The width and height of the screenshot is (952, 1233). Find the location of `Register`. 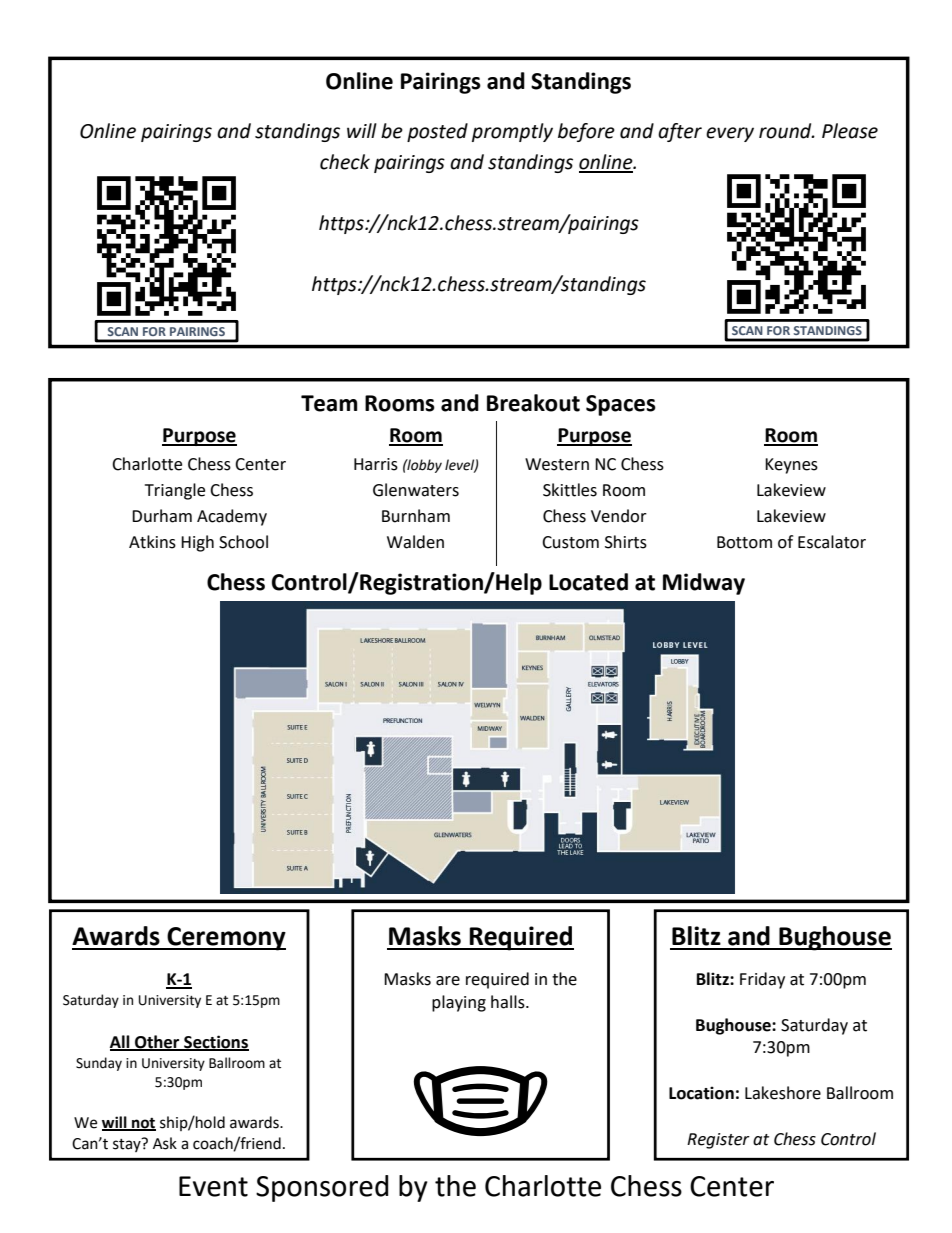

Register is located at coordinates (718, 1141).
